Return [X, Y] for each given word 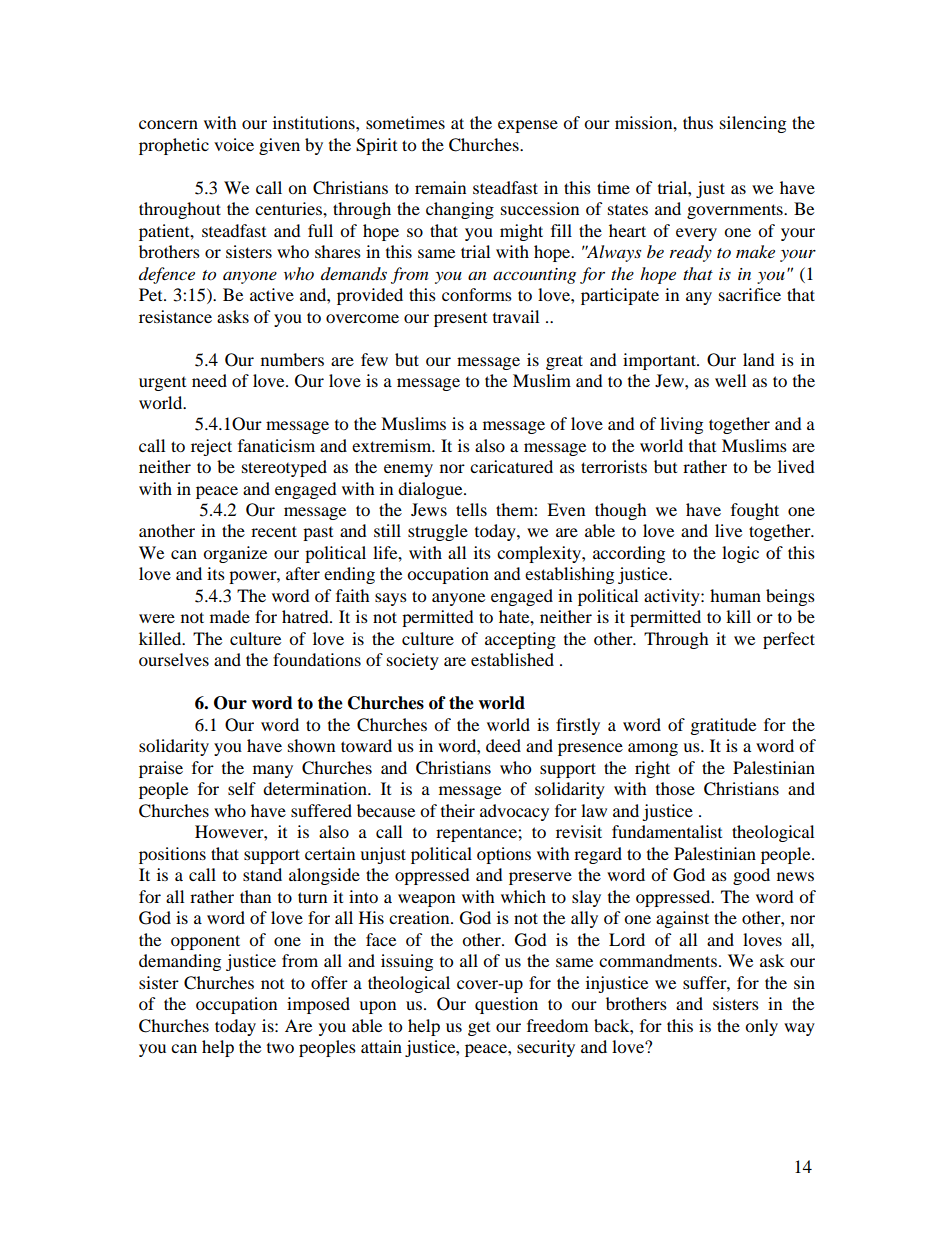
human [735, 595]
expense [528, 126]
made [230, 616]
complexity [540, 554]
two [280, 1048]
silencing [753, 124]
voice [234, 144]
